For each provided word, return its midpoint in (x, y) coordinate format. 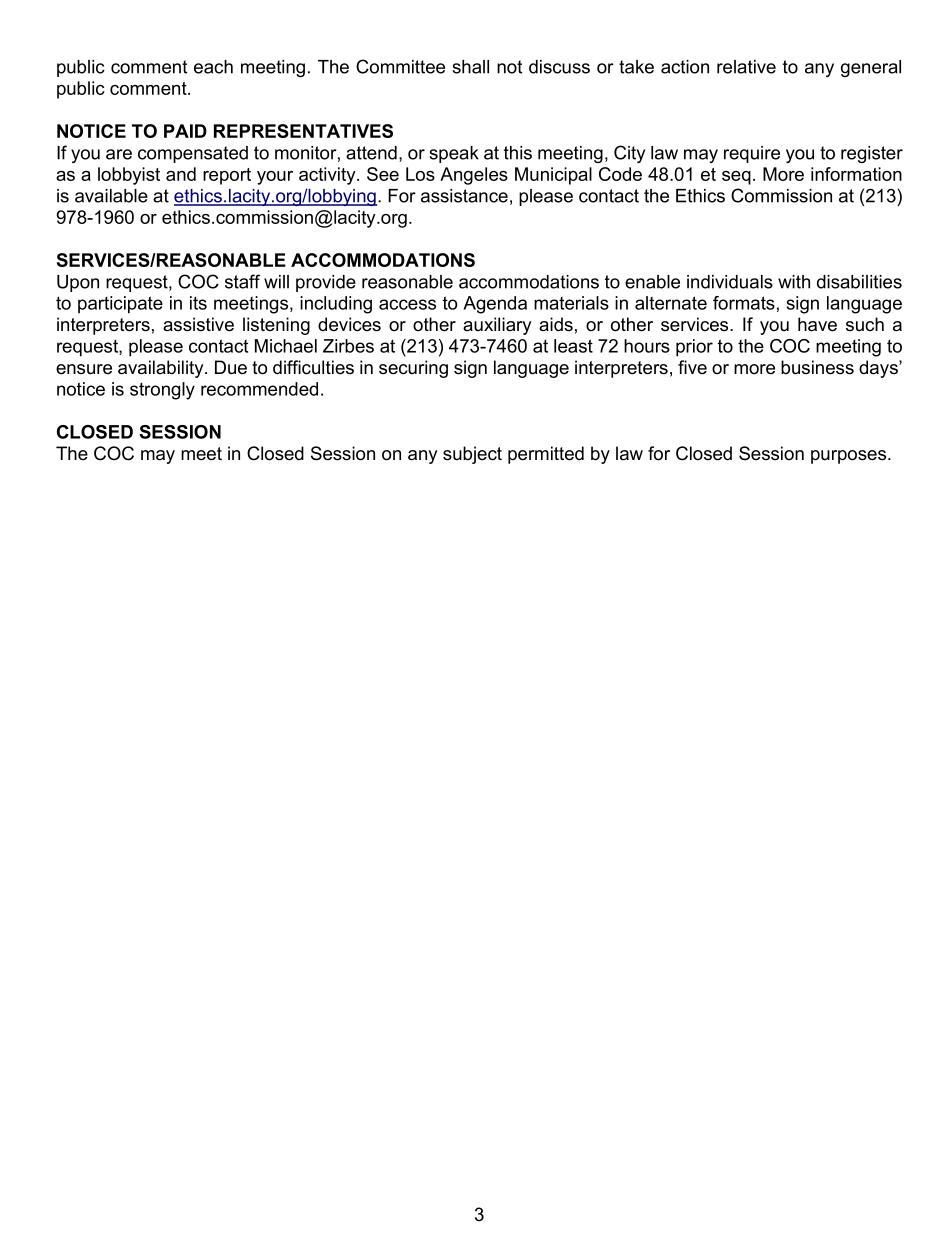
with (794, 282)
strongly (162, 391)
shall (470, 67)
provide (326, 283)
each (213, 67)
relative (746, 67)
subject (472, 455)
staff (242, 281)
